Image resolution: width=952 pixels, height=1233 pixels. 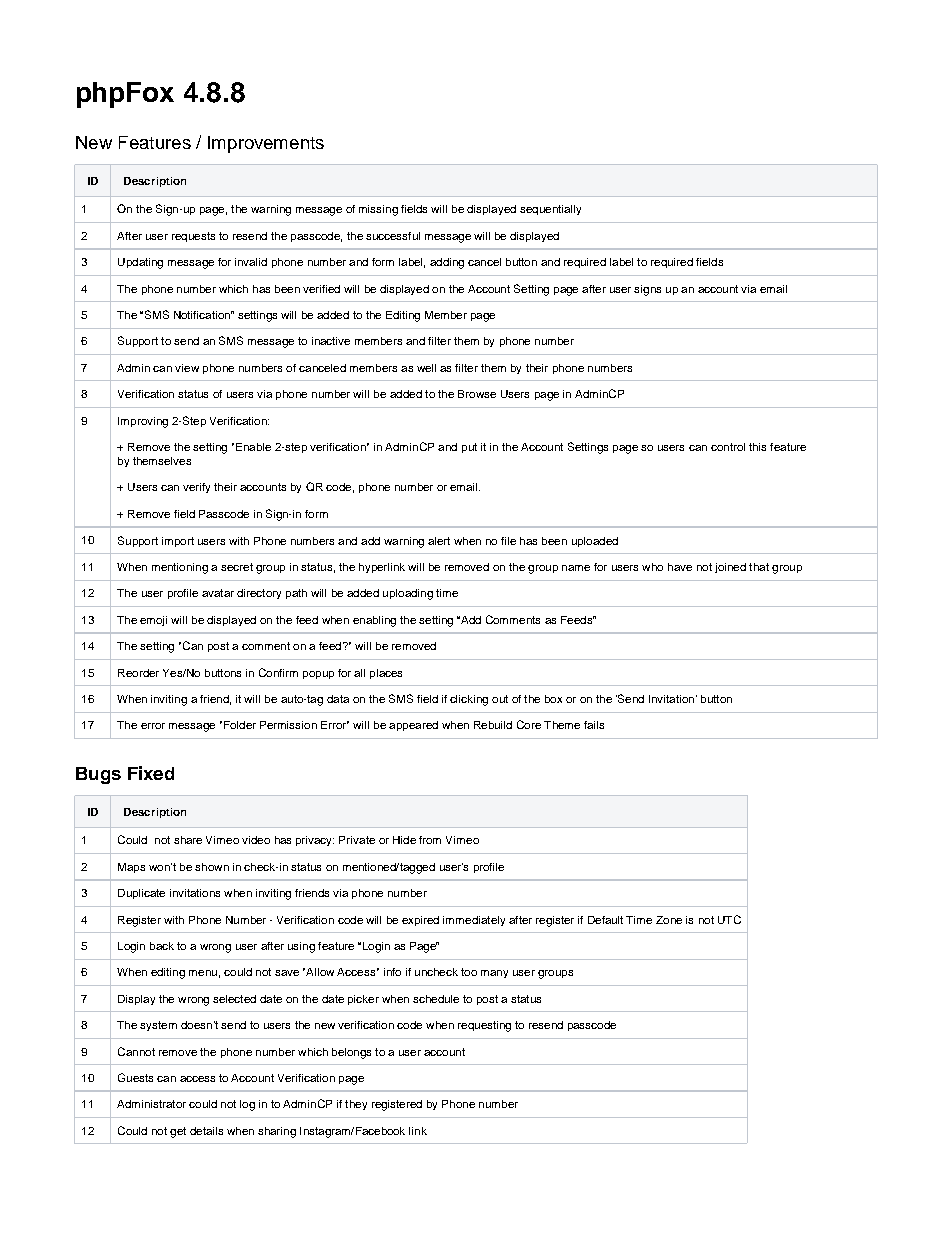 What do you see at coordinates (680, 567) in the image?
I see `have` at bounding box center [680, 567].
